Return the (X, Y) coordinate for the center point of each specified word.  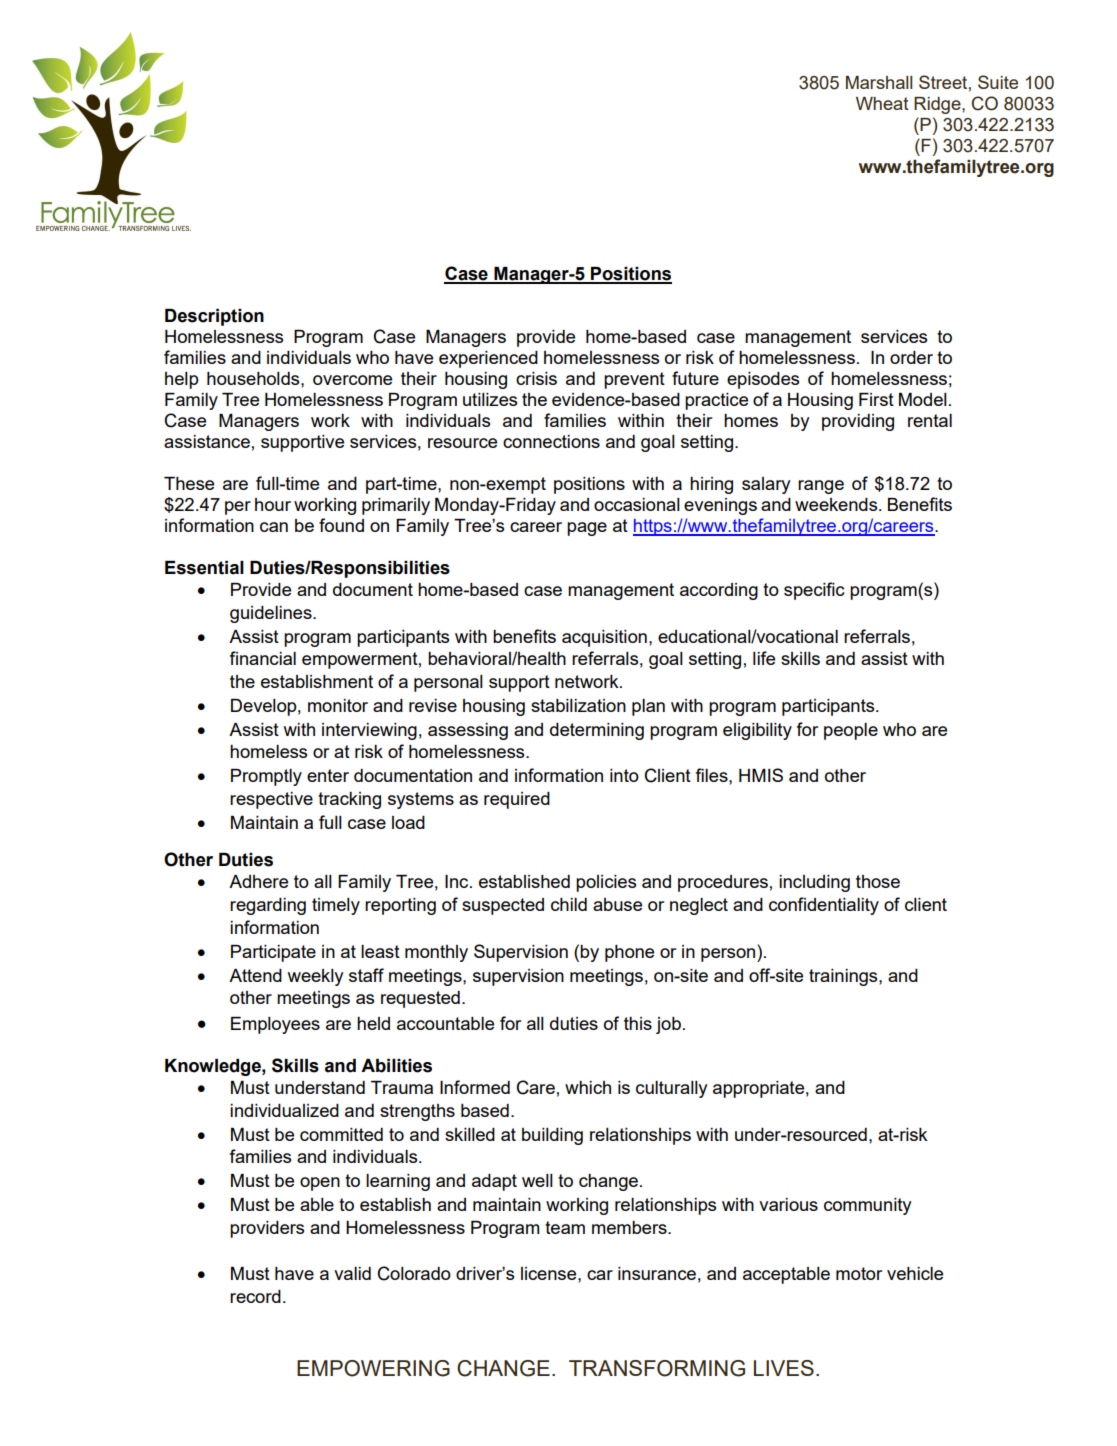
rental (930, 420)
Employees (275, 1025)
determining (597, 731)
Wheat (882, 103)
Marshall (879, 82)
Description (214, 317)
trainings (844, 977)
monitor (338, 705)
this (638, 1023)
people (851, 731)
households (254, 378)
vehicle (915, 1273)
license (550, 1273)
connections (551, 441)
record (255, 1296)
